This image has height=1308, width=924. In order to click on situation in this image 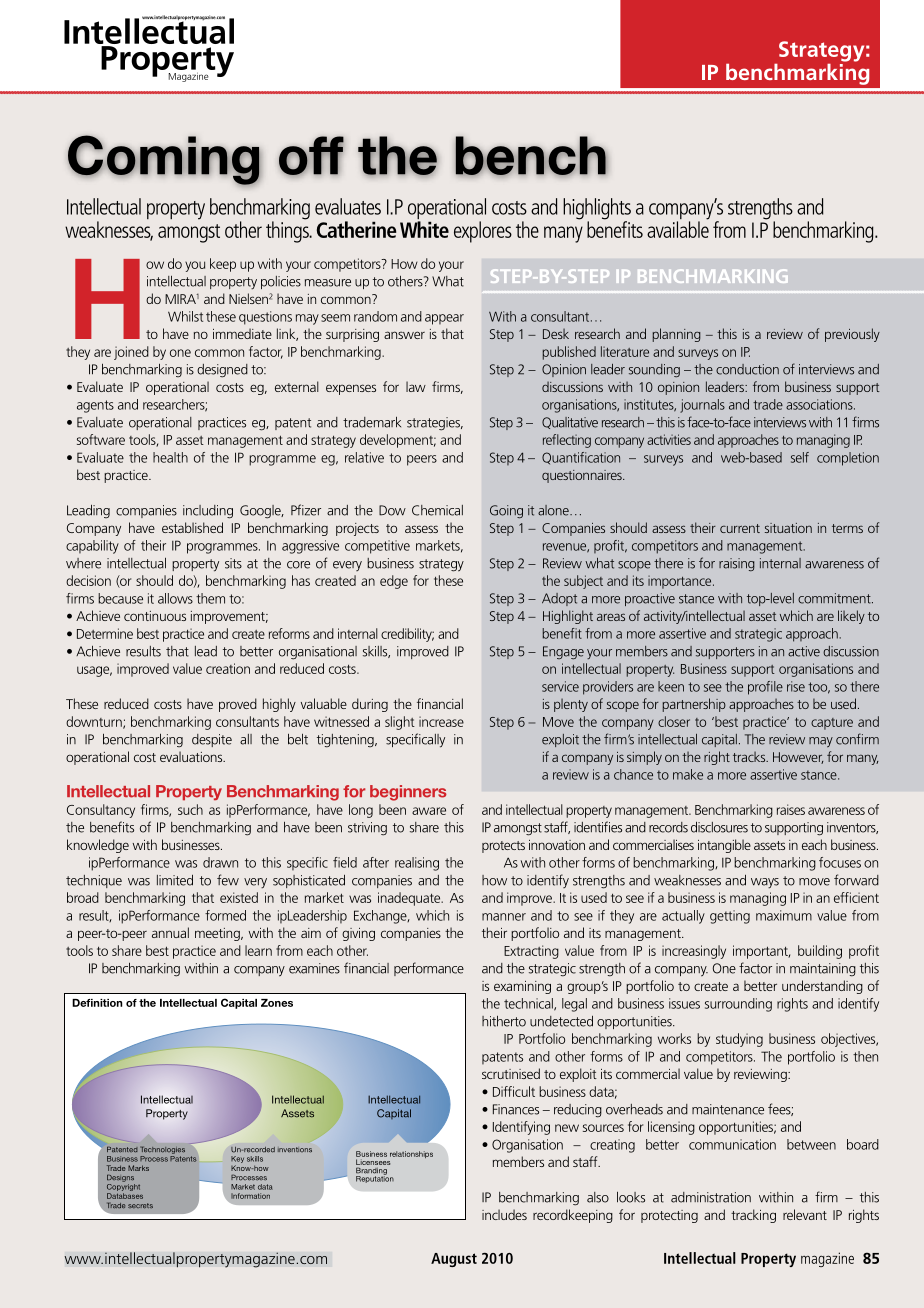, I will do `click(788, 528)`.
